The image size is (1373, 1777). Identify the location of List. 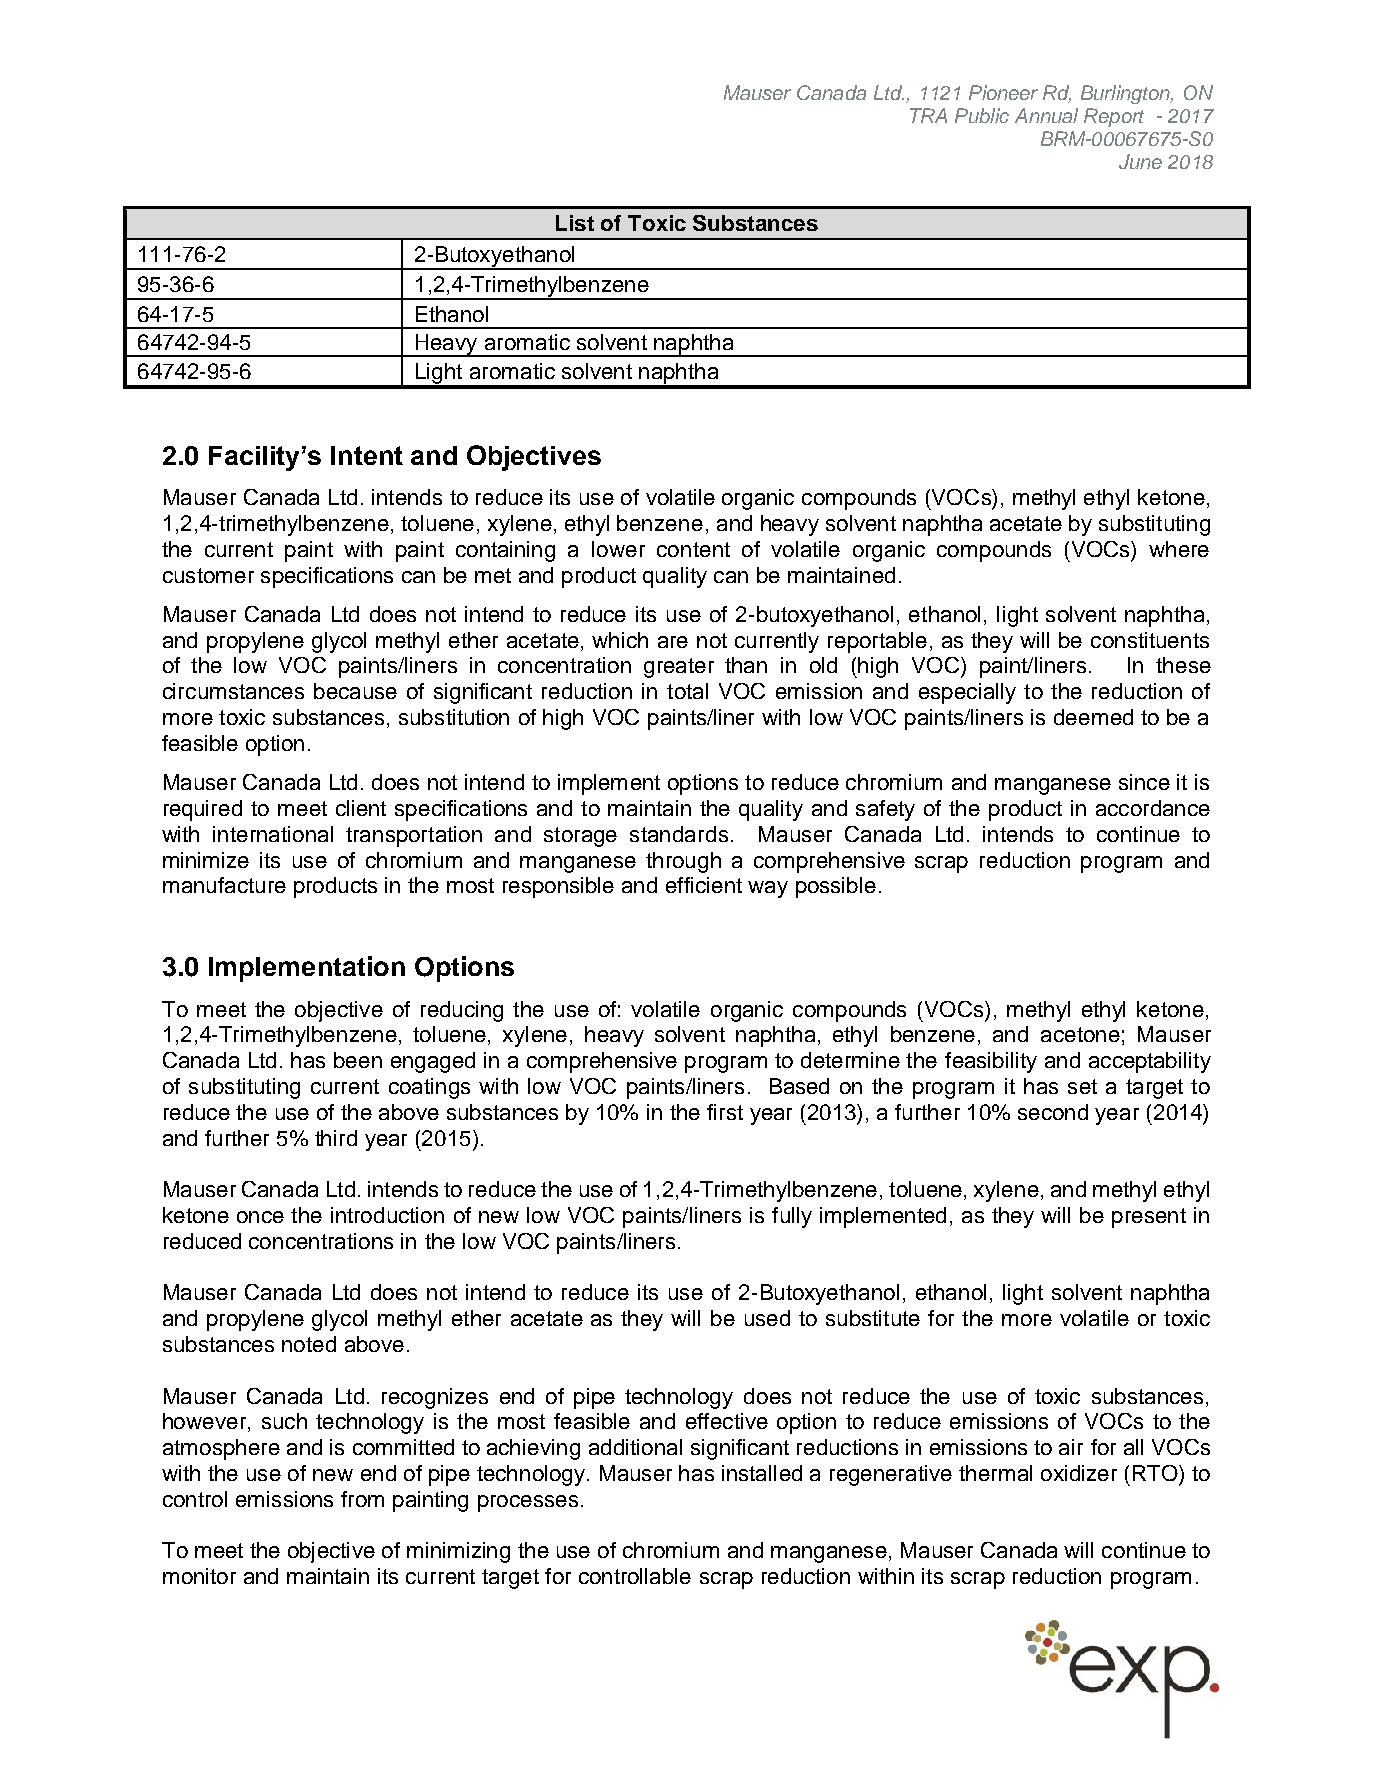
(575, 223).
